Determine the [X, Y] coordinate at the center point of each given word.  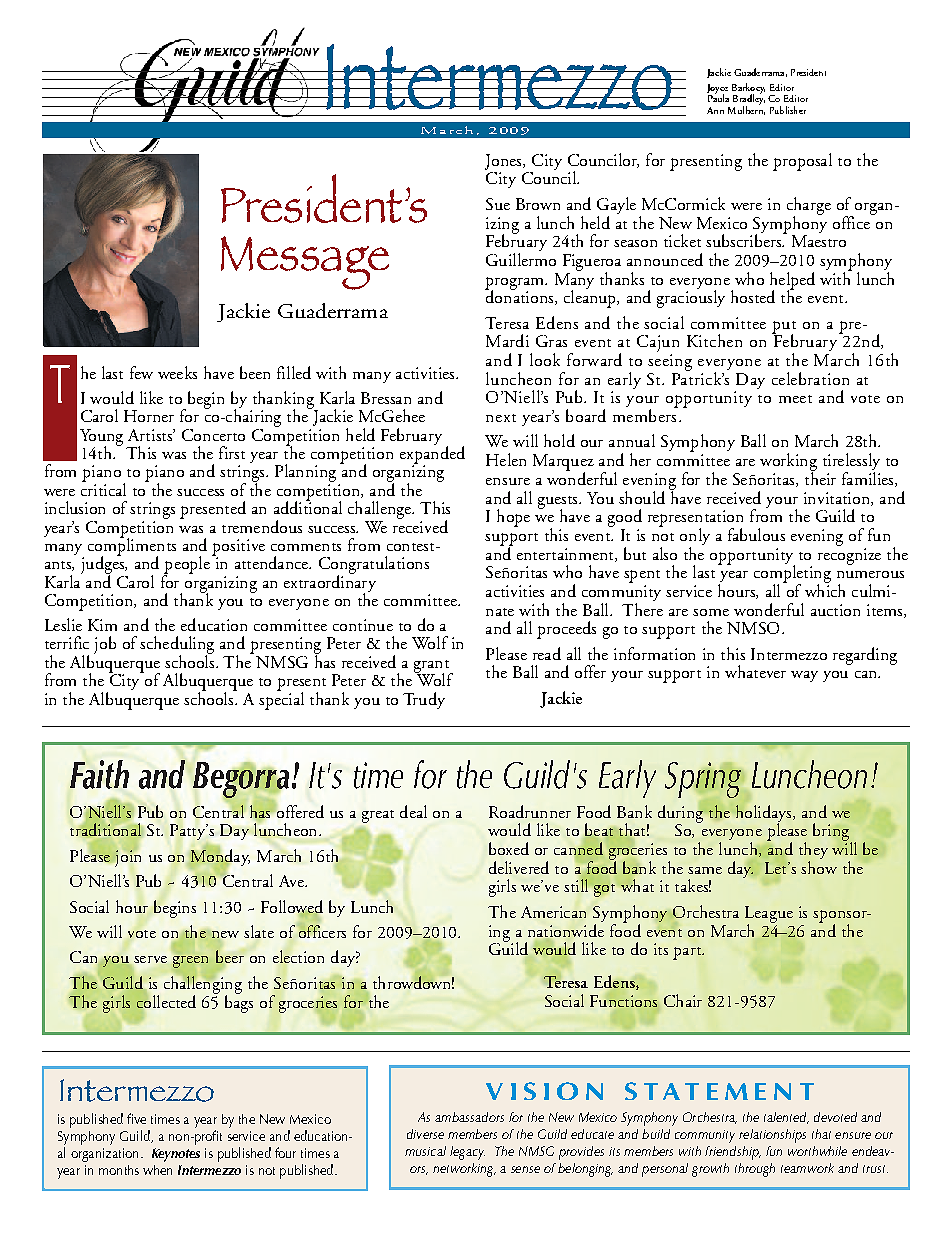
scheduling [177, 646]
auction [835, 610]
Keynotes [176, 1155]
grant [433, 667]
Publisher [788, 110]
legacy [467, 1153]
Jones [504, 162]
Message [305, 263]
